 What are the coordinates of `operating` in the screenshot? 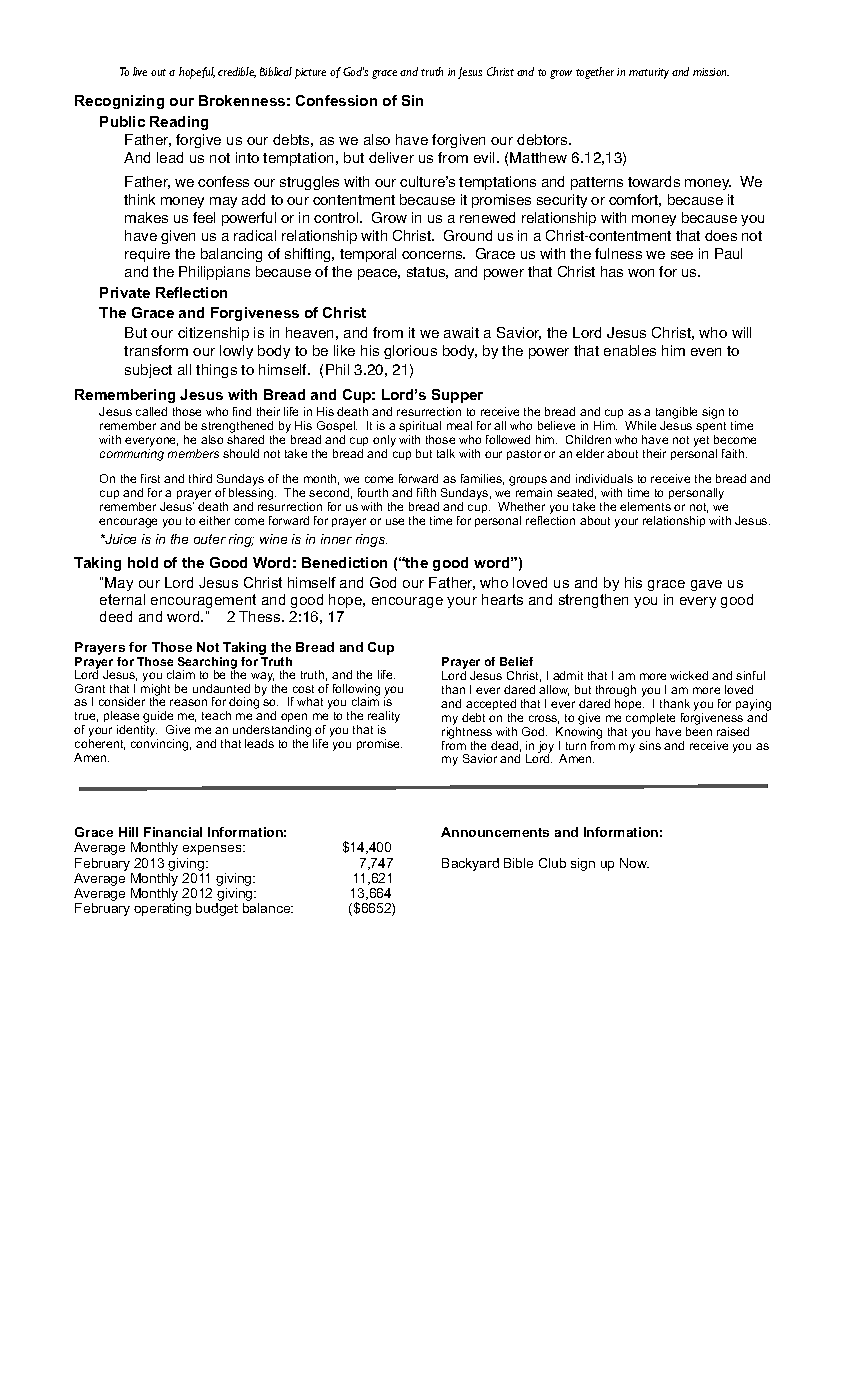 It's located at (162, 909).
